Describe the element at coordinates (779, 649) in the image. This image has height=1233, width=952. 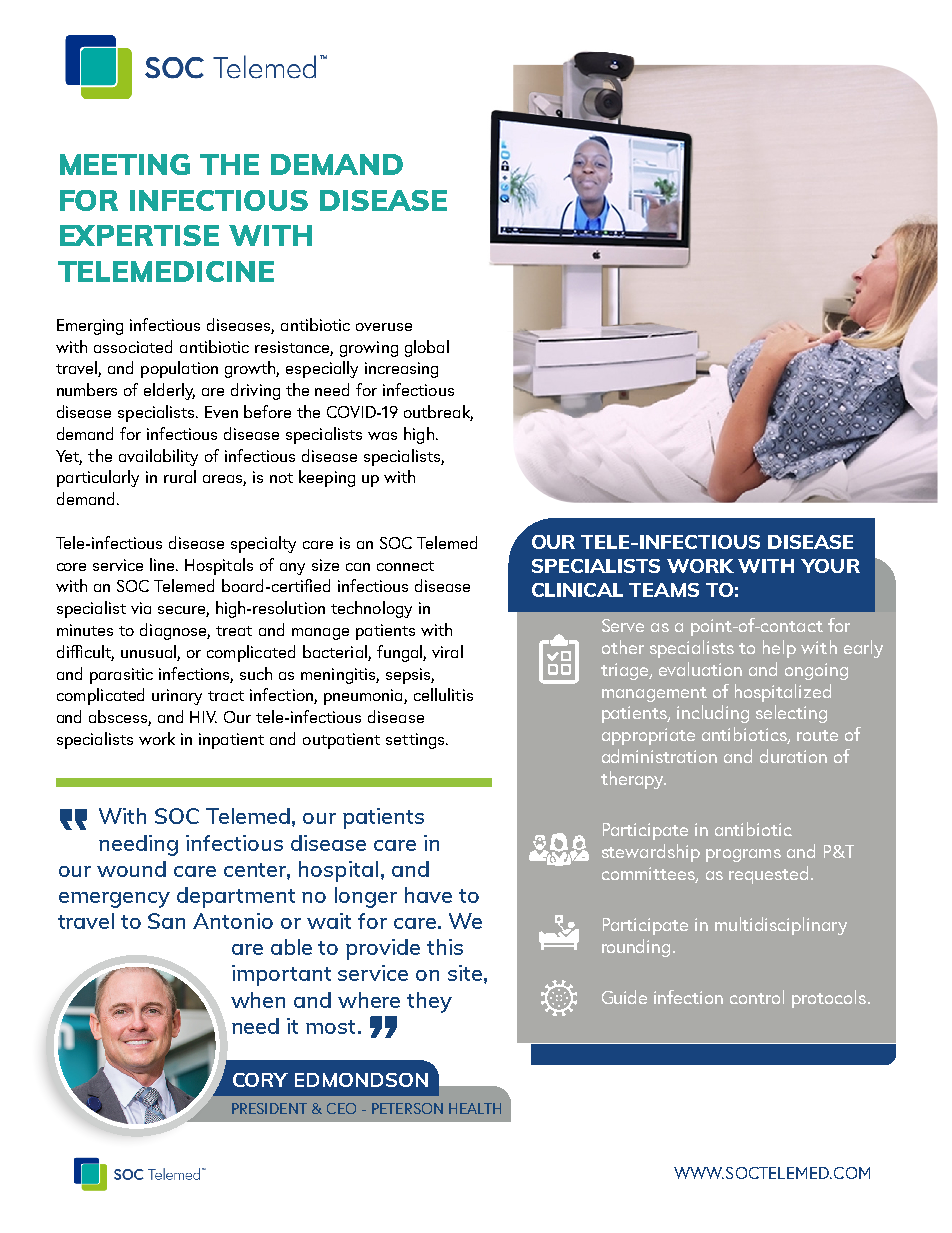
I see `help` at that location.
